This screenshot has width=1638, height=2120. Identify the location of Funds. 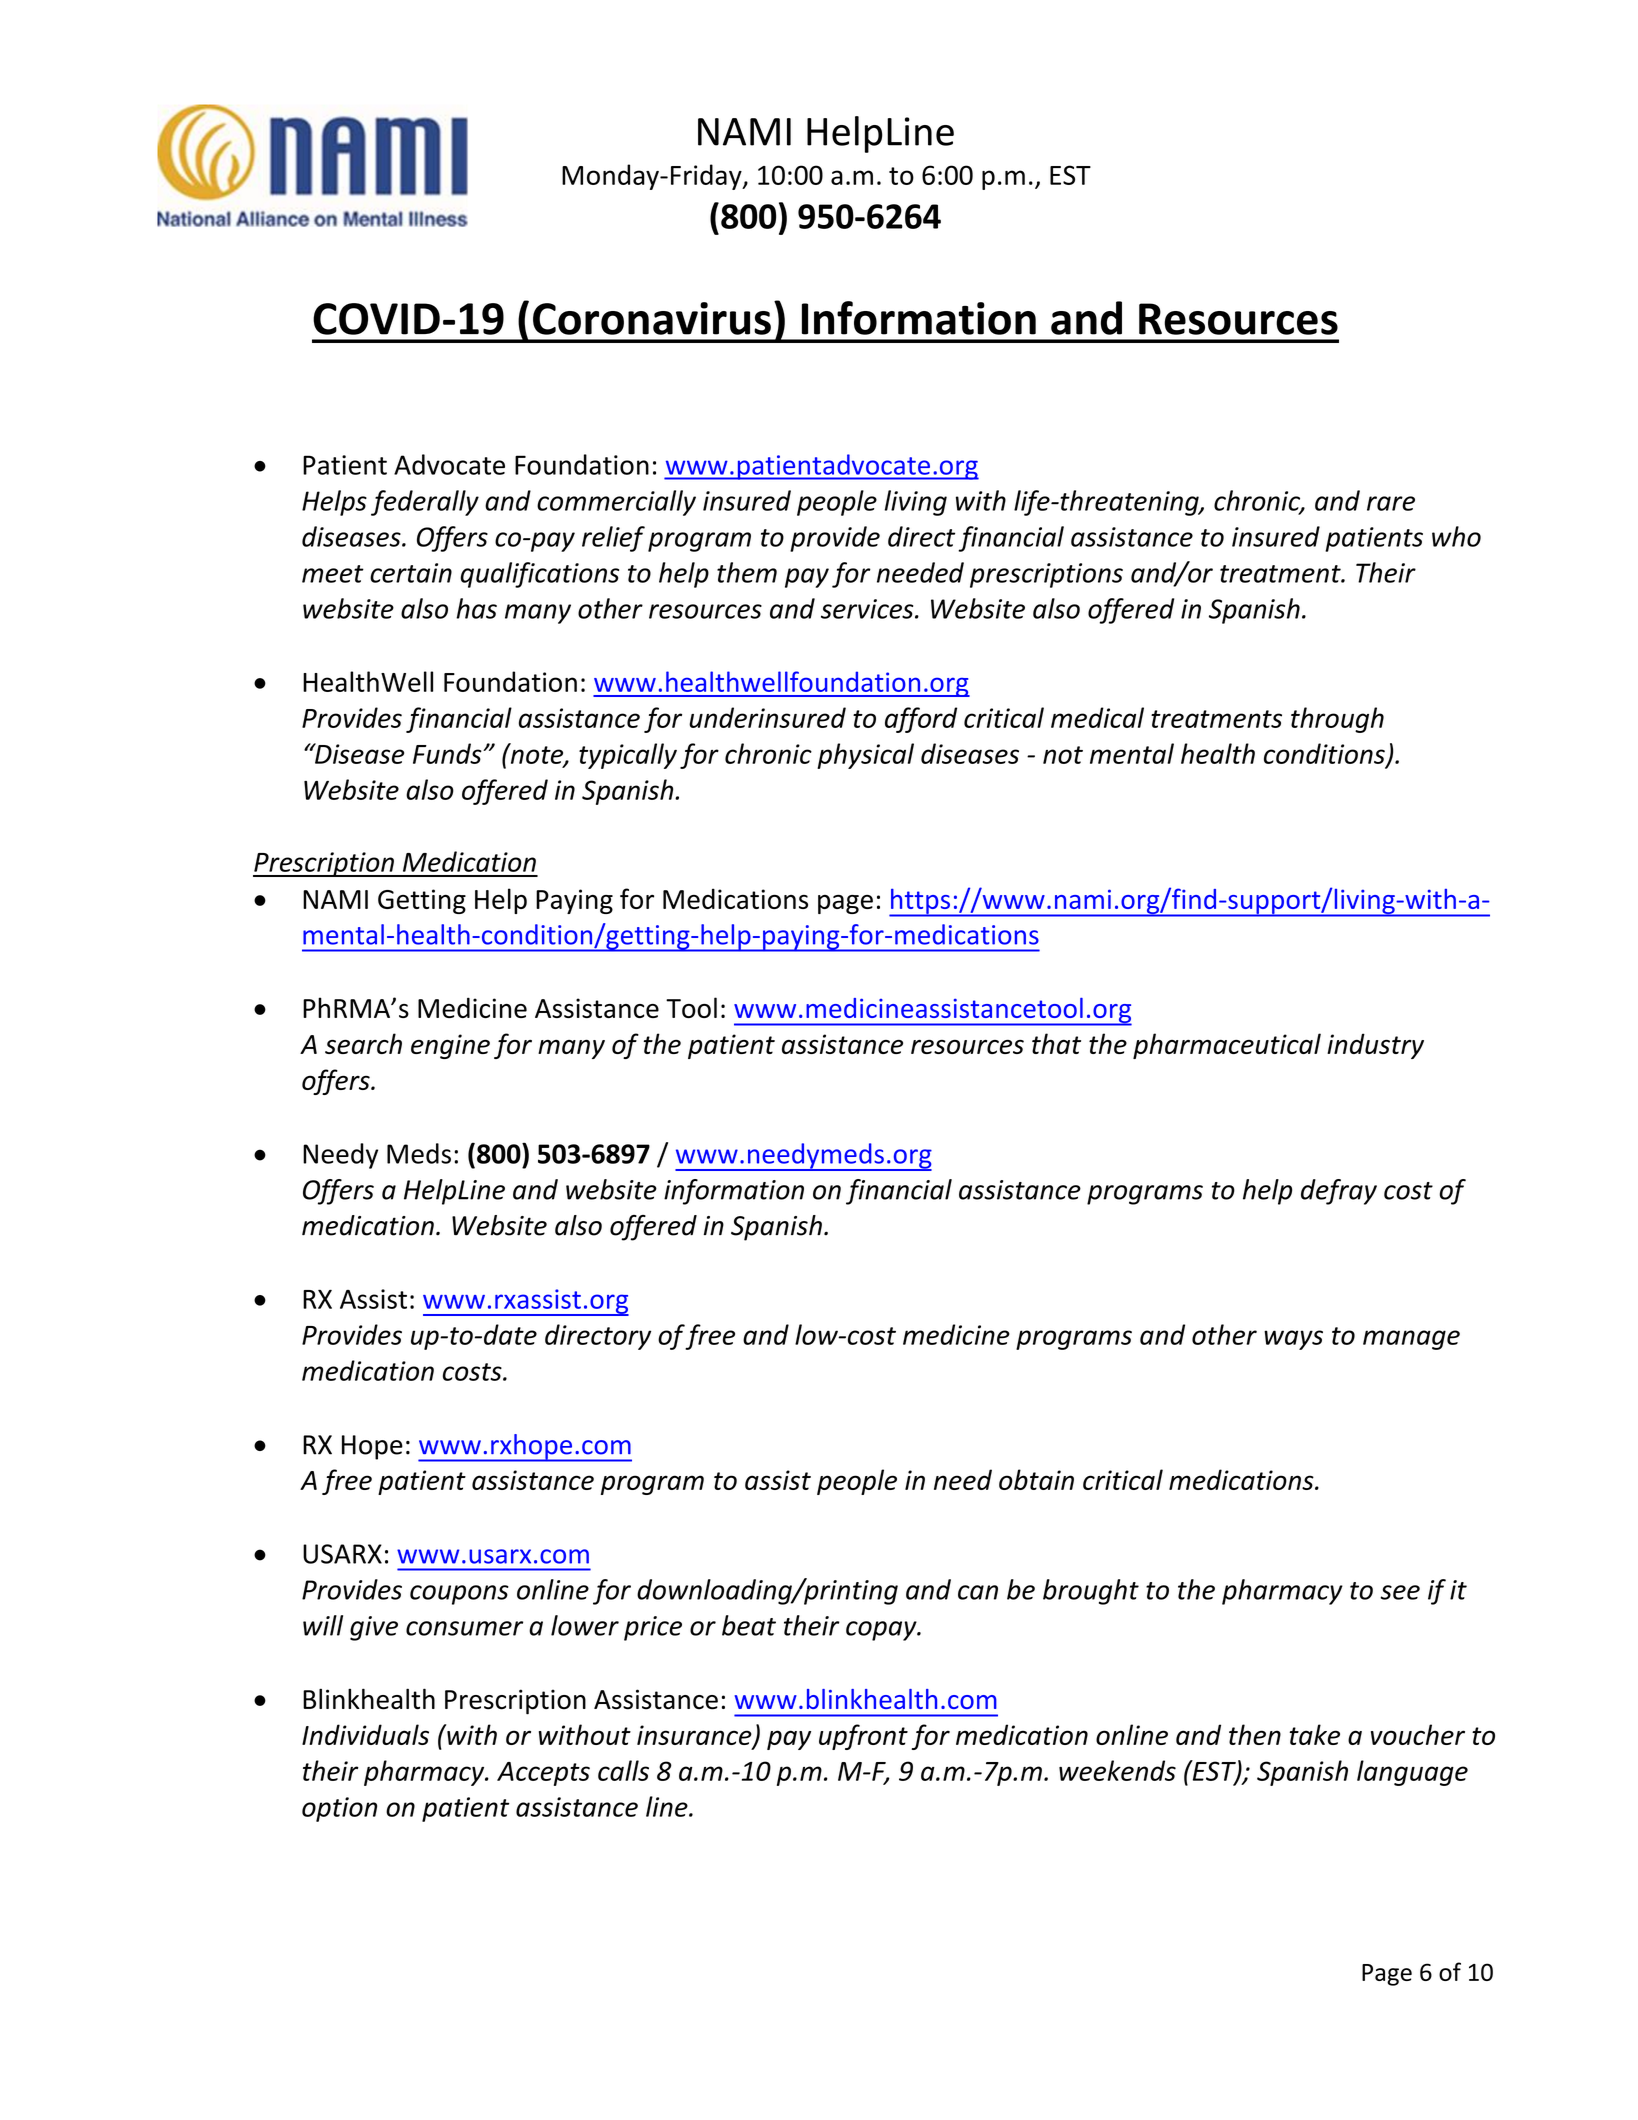
(448, 753).
